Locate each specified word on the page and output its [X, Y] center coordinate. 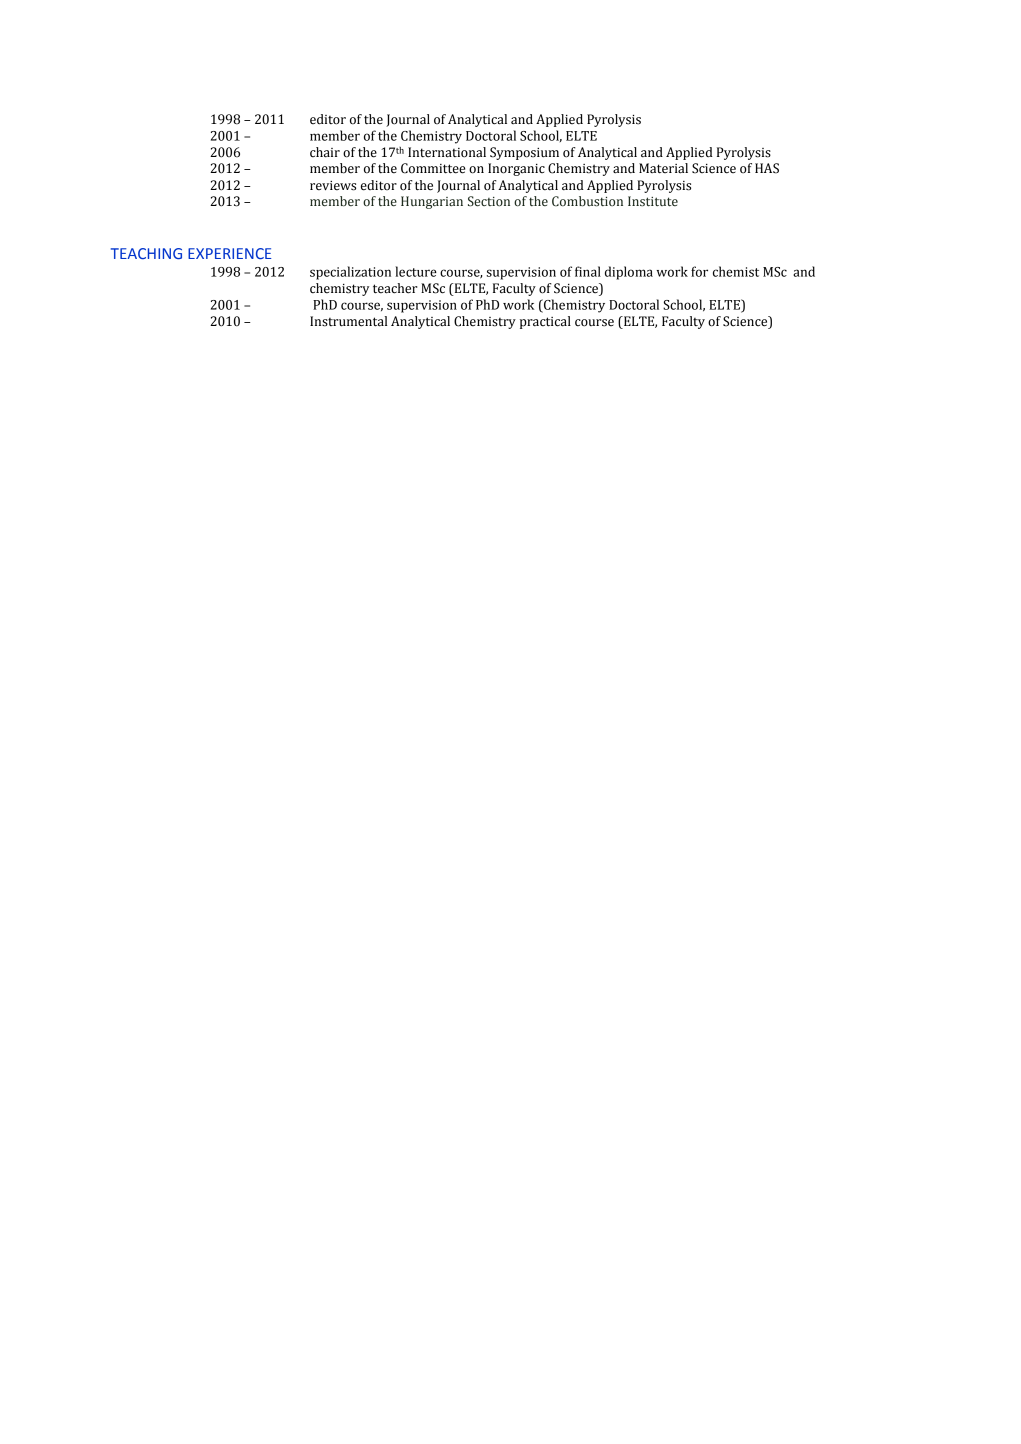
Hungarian [432, 202]
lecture [416, 271]
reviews [333, 186]
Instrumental [348, 321]
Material [663, 168]
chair [325, 152]
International [447, 152]
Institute [653, 201]
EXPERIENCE [229, 253]
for [699, 271]
